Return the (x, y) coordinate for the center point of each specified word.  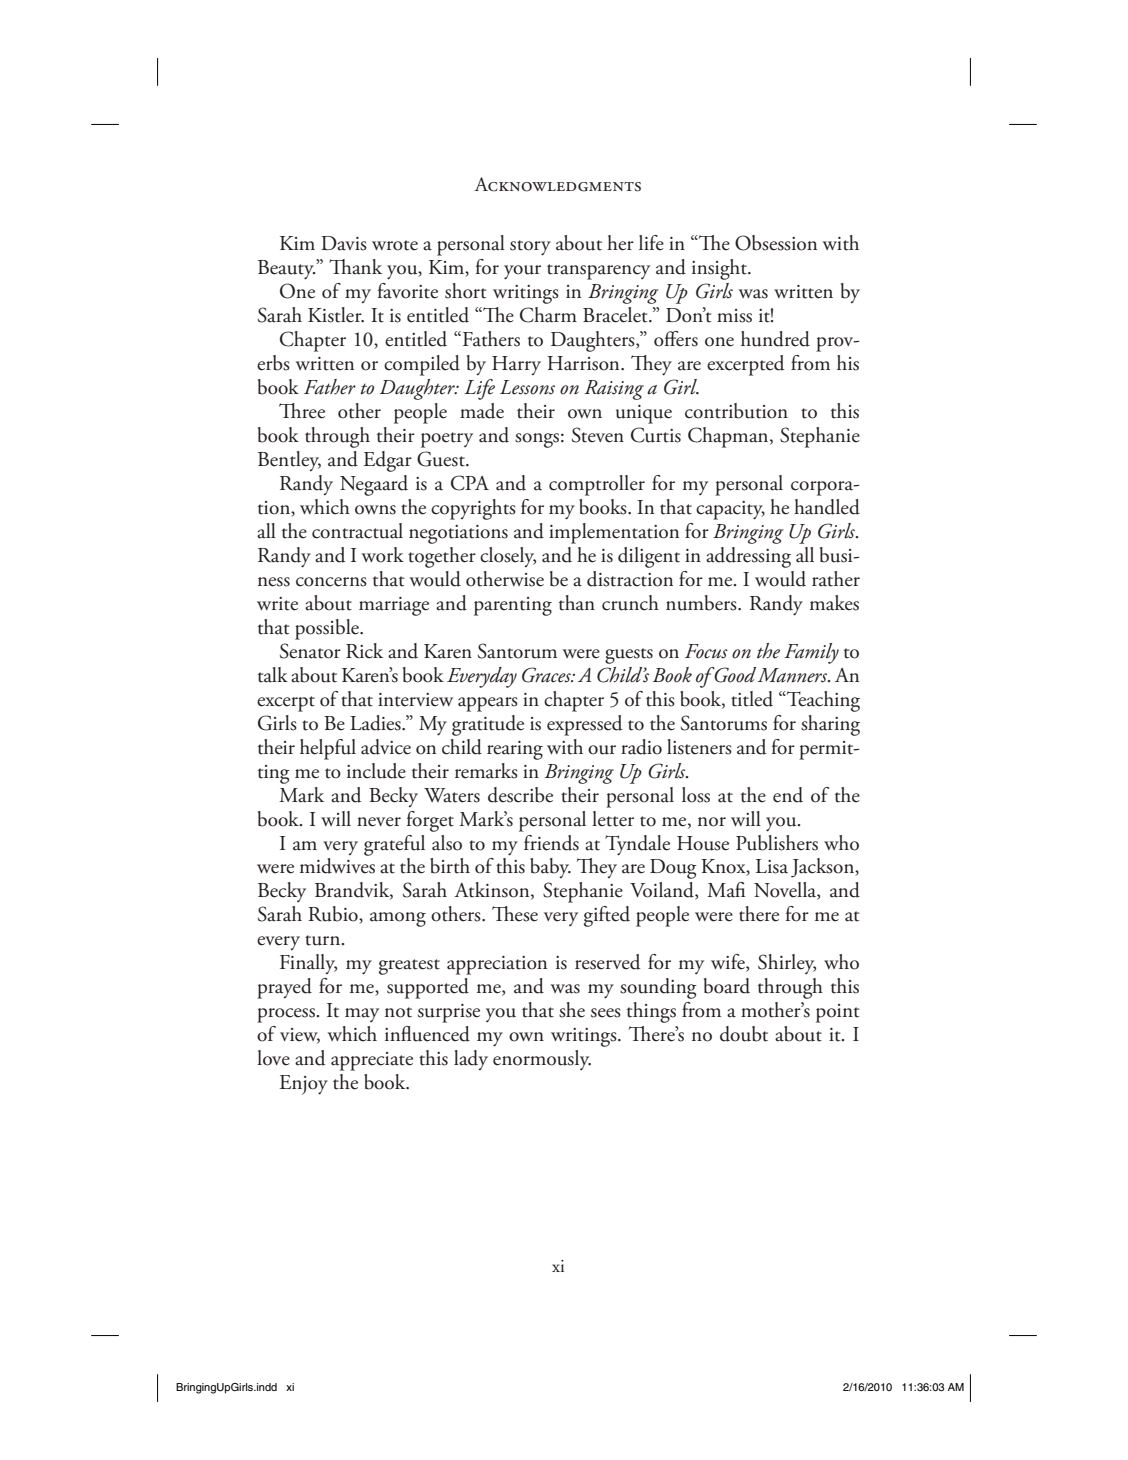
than (577, 603)
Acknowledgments (557, 184)
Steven (598, 435)
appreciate (372, 1061)
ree (313, 414)
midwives (337, 866)
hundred (775, 339)
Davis (344, 243)
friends (551, 843)
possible (328, 629)
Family (811, 653)
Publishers (777, 843)
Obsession (776, 243)
